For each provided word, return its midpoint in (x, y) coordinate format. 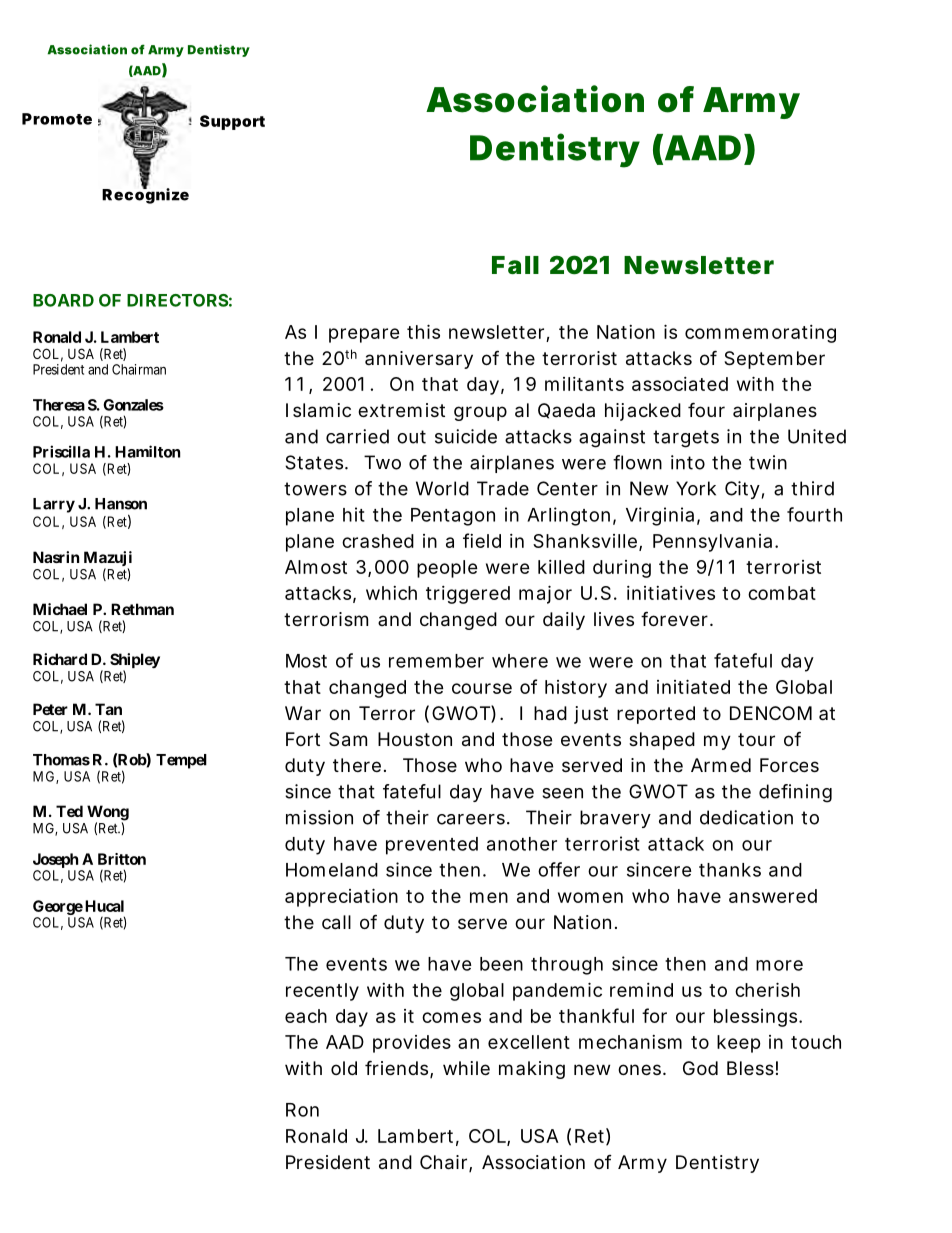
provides (412, 1044)
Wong (108, 814)
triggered (468, 595)
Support (232, 122)
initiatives (671, 593)
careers (471, 819)
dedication (746, 817)
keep (739, 1044)
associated (680, 384)
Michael (60, 609)
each (306, 1016)
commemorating (760, 334)
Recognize (145, 195)
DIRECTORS (177, 300)
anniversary (419, 360)
